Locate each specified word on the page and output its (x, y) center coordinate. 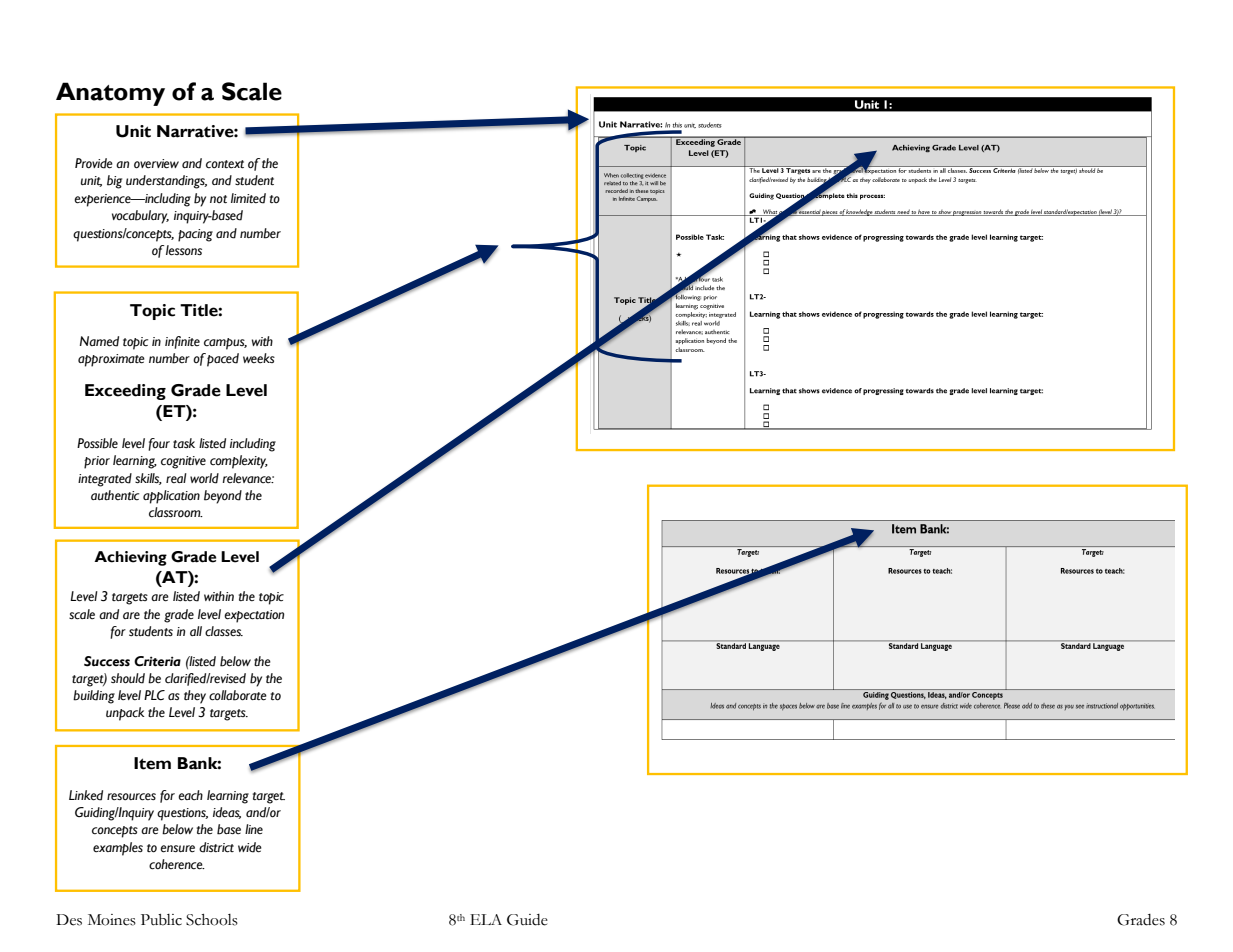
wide (250, 847)
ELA (486, 919)
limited (248, 198)
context (225, 164)
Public (161, 920)
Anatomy (110, 94)
